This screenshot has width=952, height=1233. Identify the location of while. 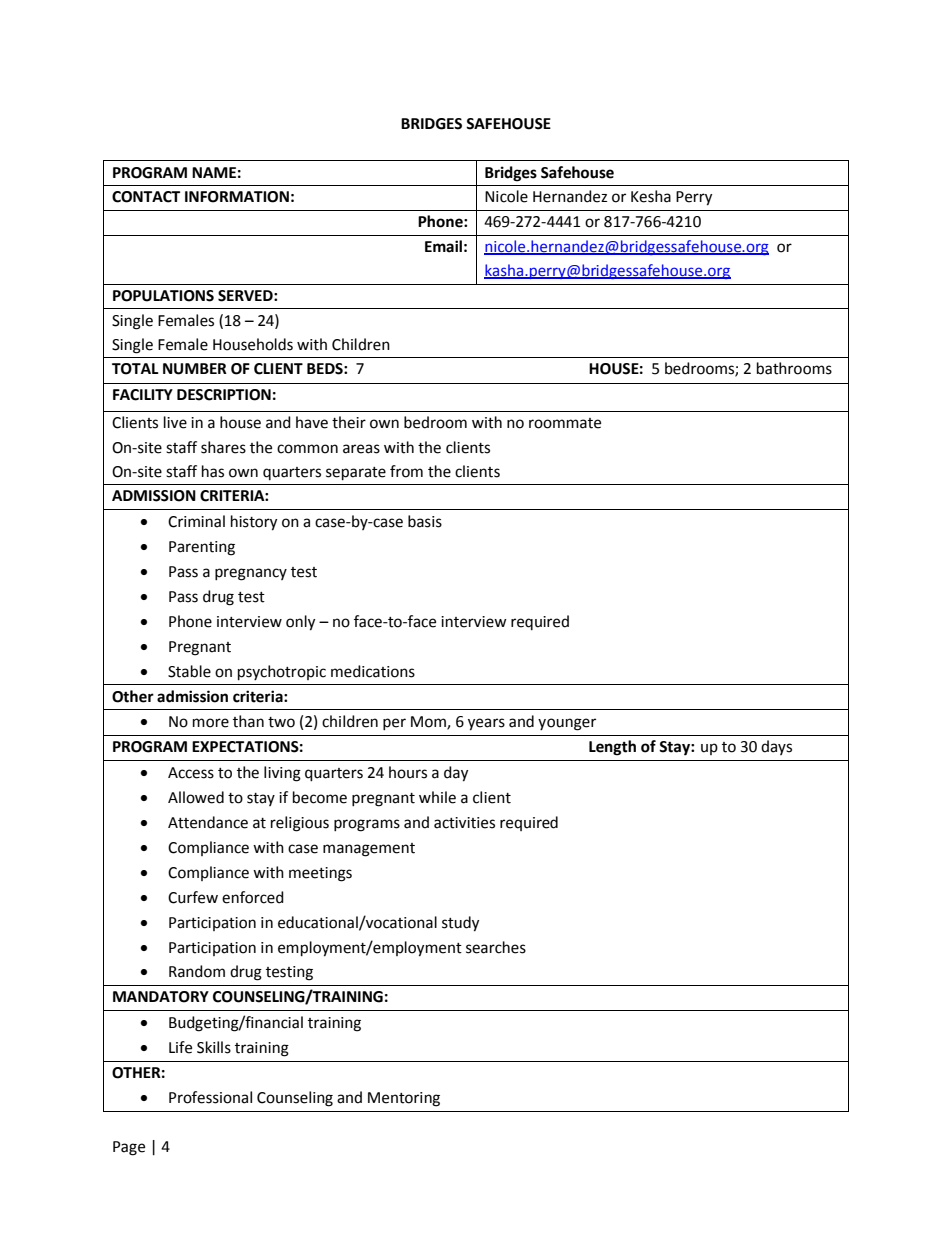
(437, 797).
